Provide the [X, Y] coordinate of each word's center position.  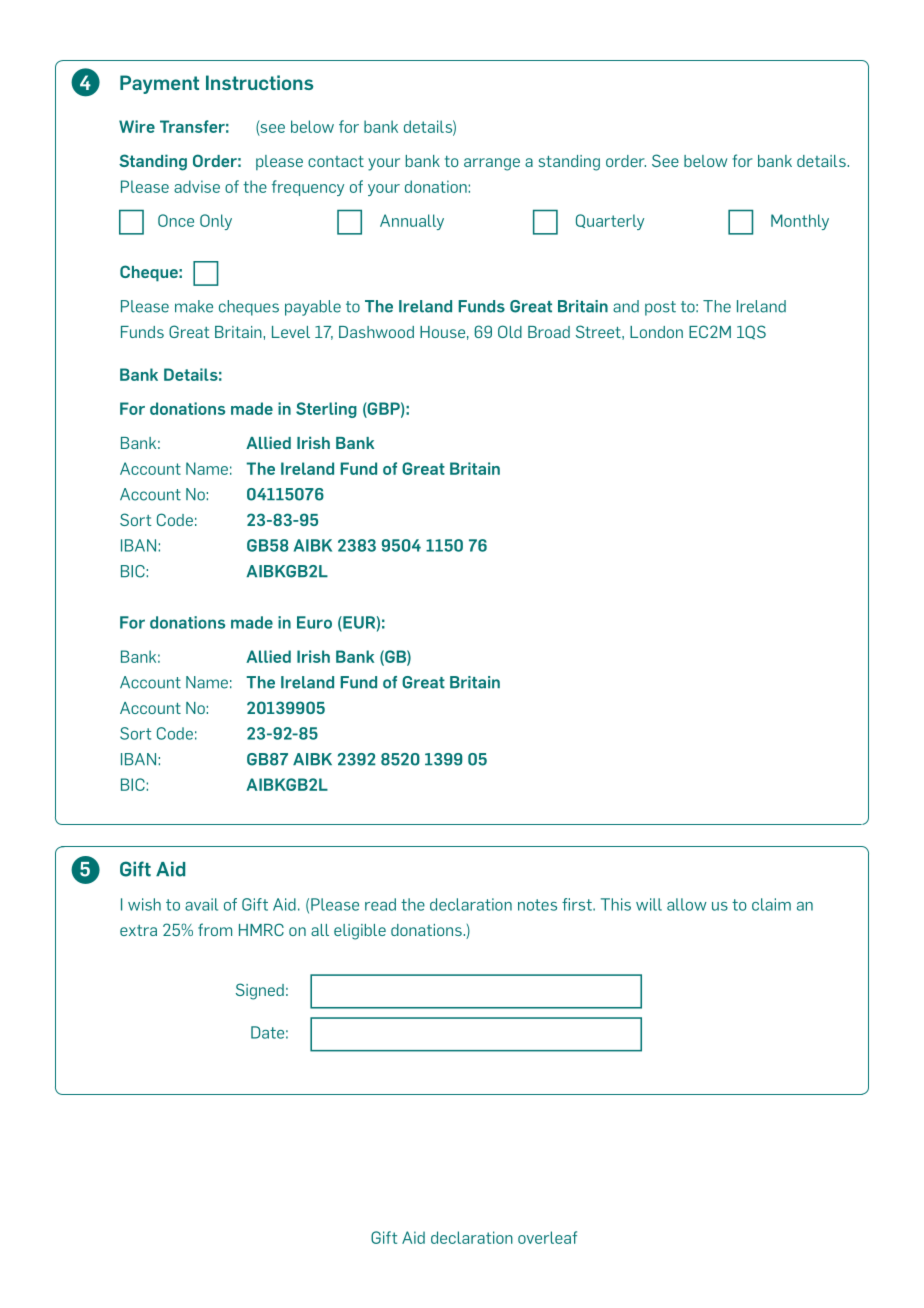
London [656, 332]
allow [687, 904]
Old [510, 331]
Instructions [260, 82]
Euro [314, 622]
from [215, 929]
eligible [360, 932]
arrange [492, 164]
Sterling [326, 410]
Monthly [800, 222]
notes [537, 905]
